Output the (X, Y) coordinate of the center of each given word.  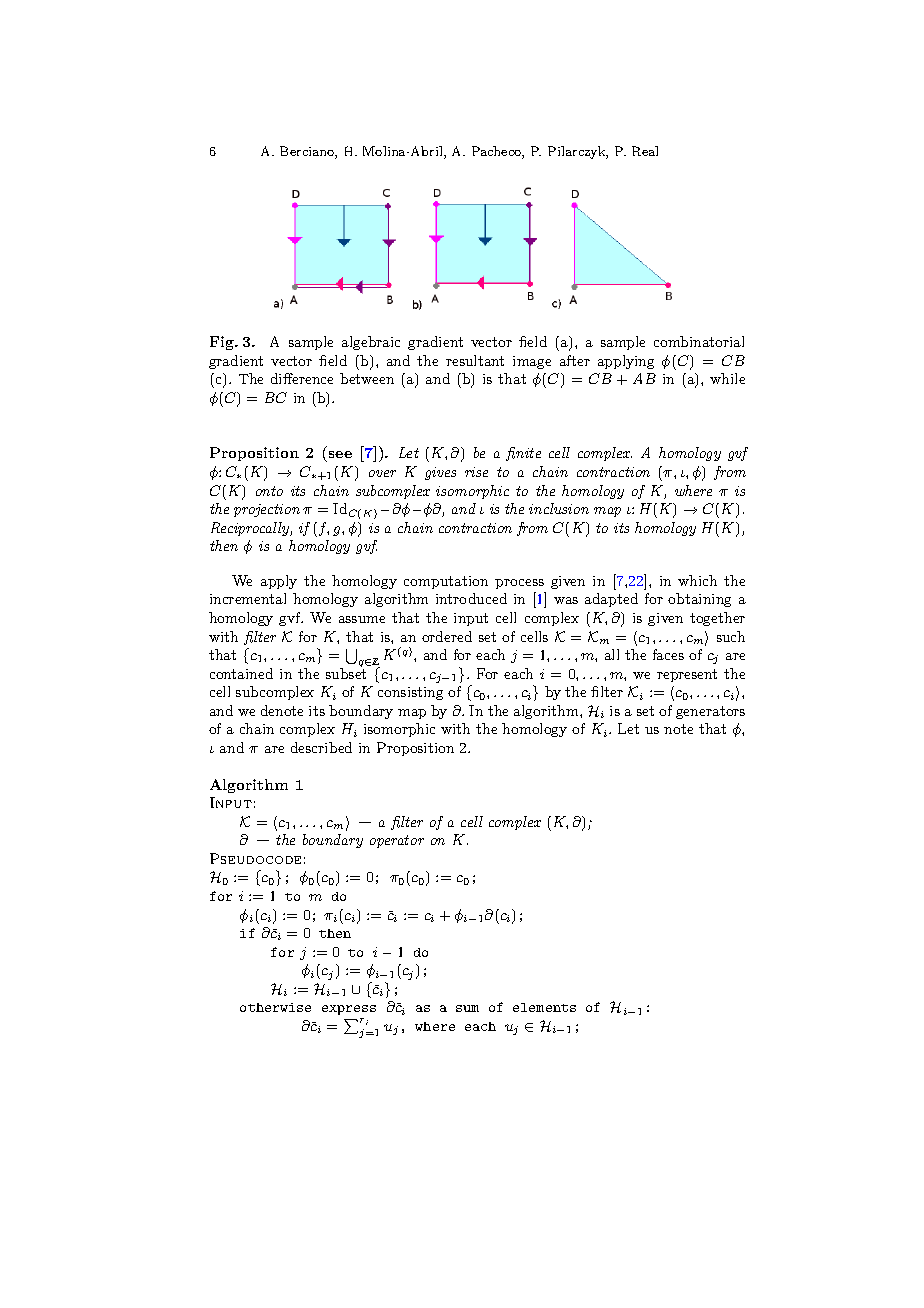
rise (476, 472)
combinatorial (699, 341)
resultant (475, 360)
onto (269, 491)
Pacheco (497, 152)
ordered (447, 636)
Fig (223, 343)
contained (241, 673)
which (697, 580)
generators (710, 712)
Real (645, 151)
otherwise (275, 1007)
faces (668, 654)
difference (302, 378)
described (321, 747)
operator (397, 841)
